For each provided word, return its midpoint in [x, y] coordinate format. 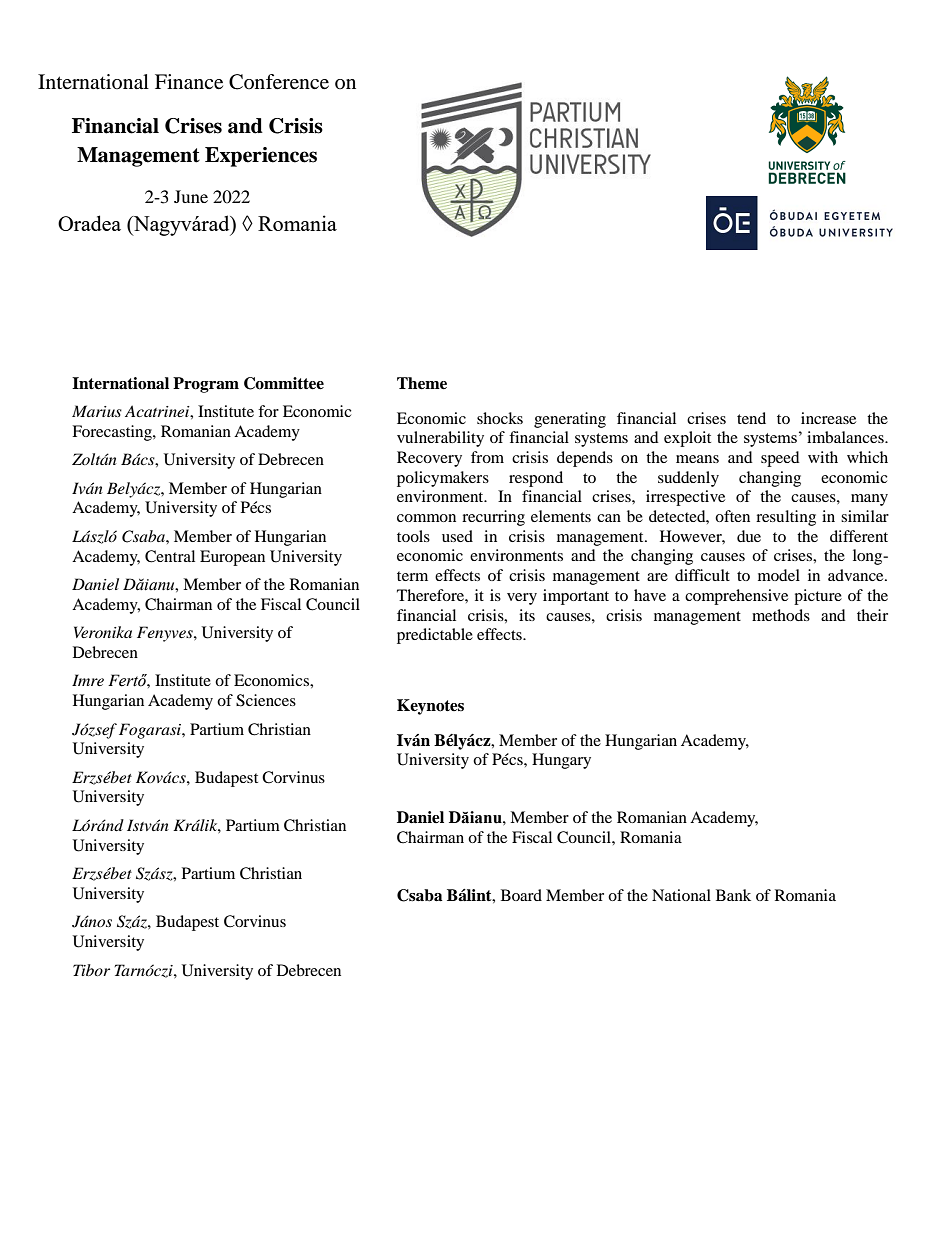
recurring [493, 518]
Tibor [91, 970]
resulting [786, 518]
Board [521, 895]
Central [170, 556]
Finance [189, 82]
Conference [279, 82]
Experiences [261, 157]
